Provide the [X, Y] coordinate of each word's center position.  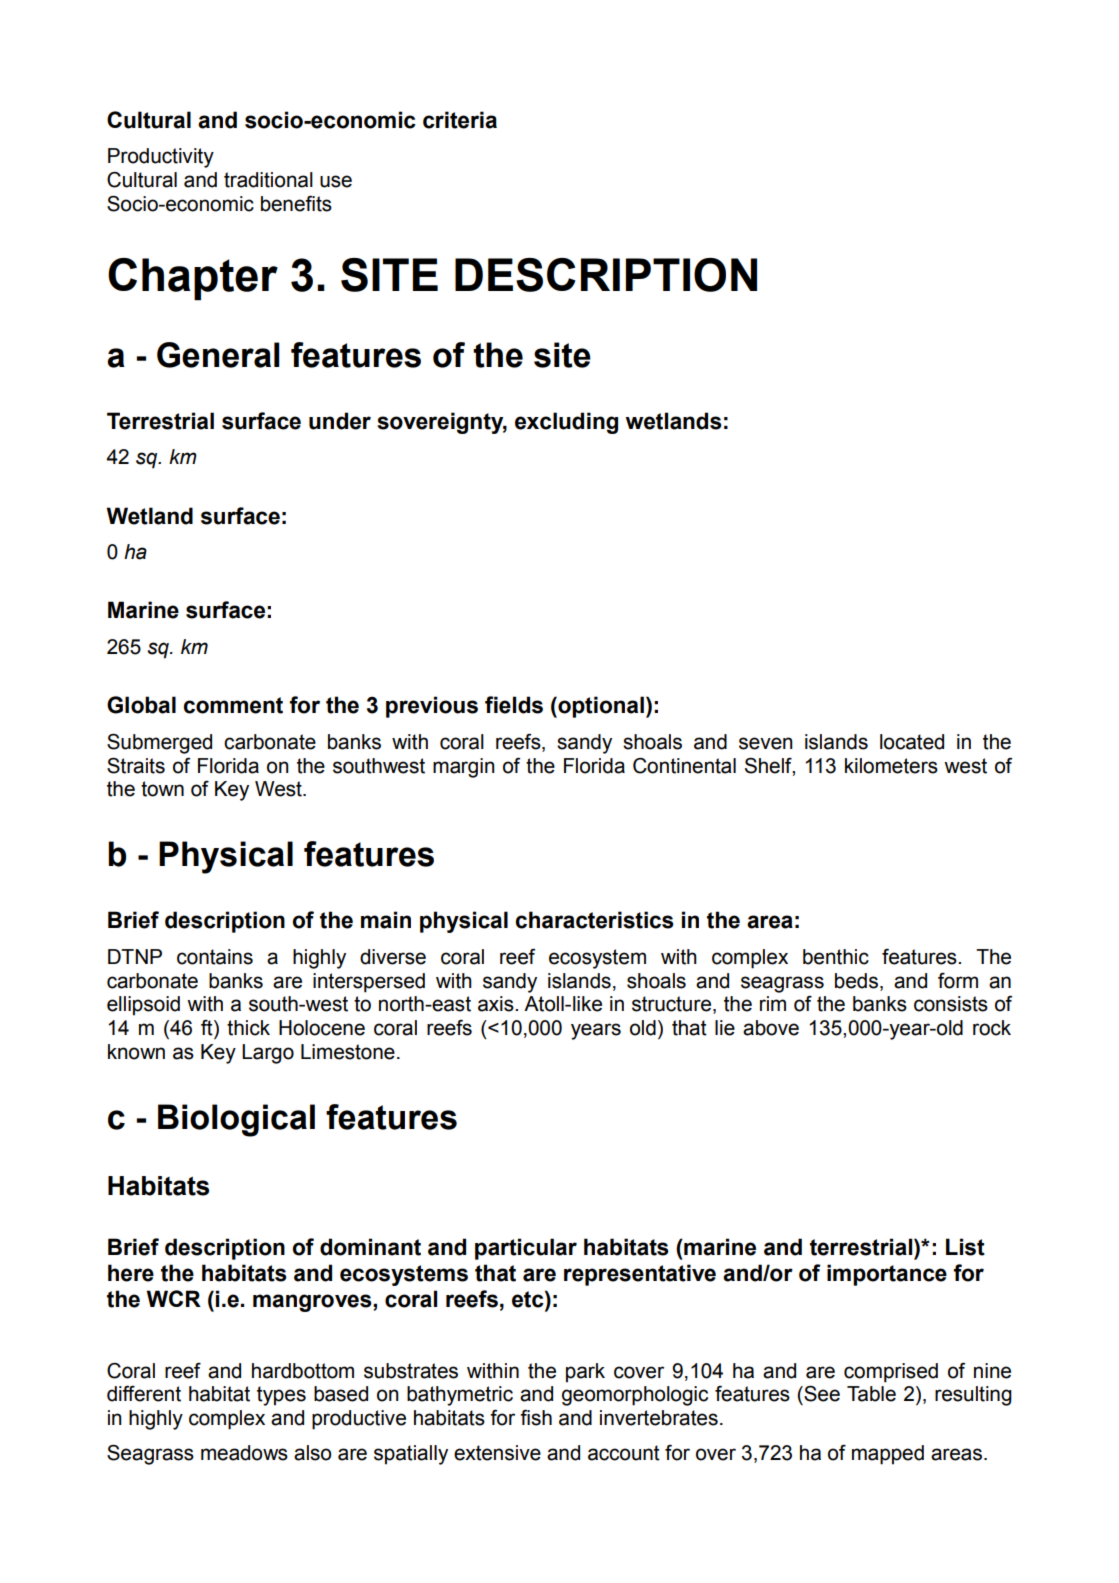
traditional [268, 180]
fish [536, 1417]
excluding [566, 423]
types [281, 1396]
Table [871, 1394]
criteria [460, 120]
